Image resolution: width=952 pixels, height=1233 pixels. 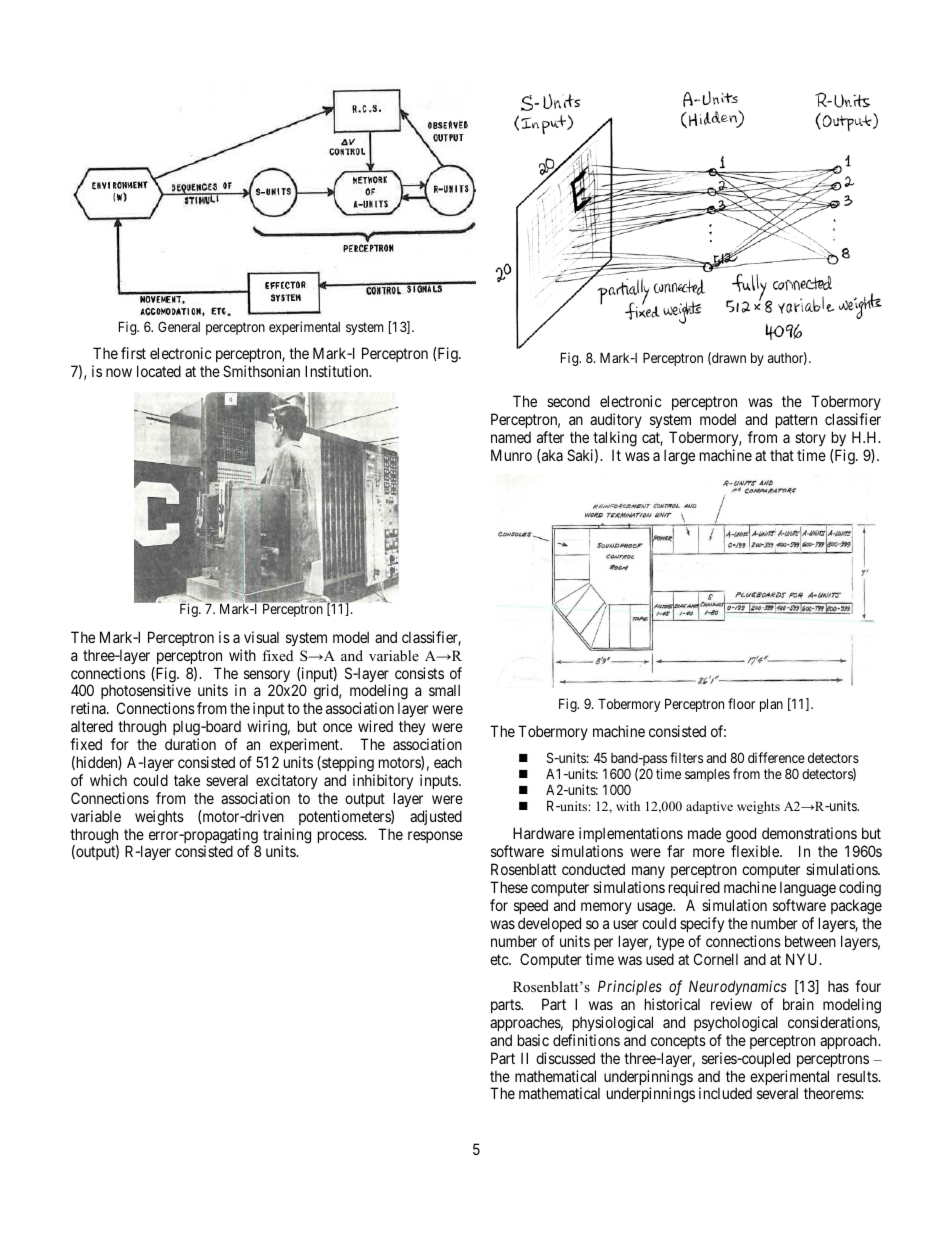 I want to click on photosensitive, so click(x=146, y=693).
